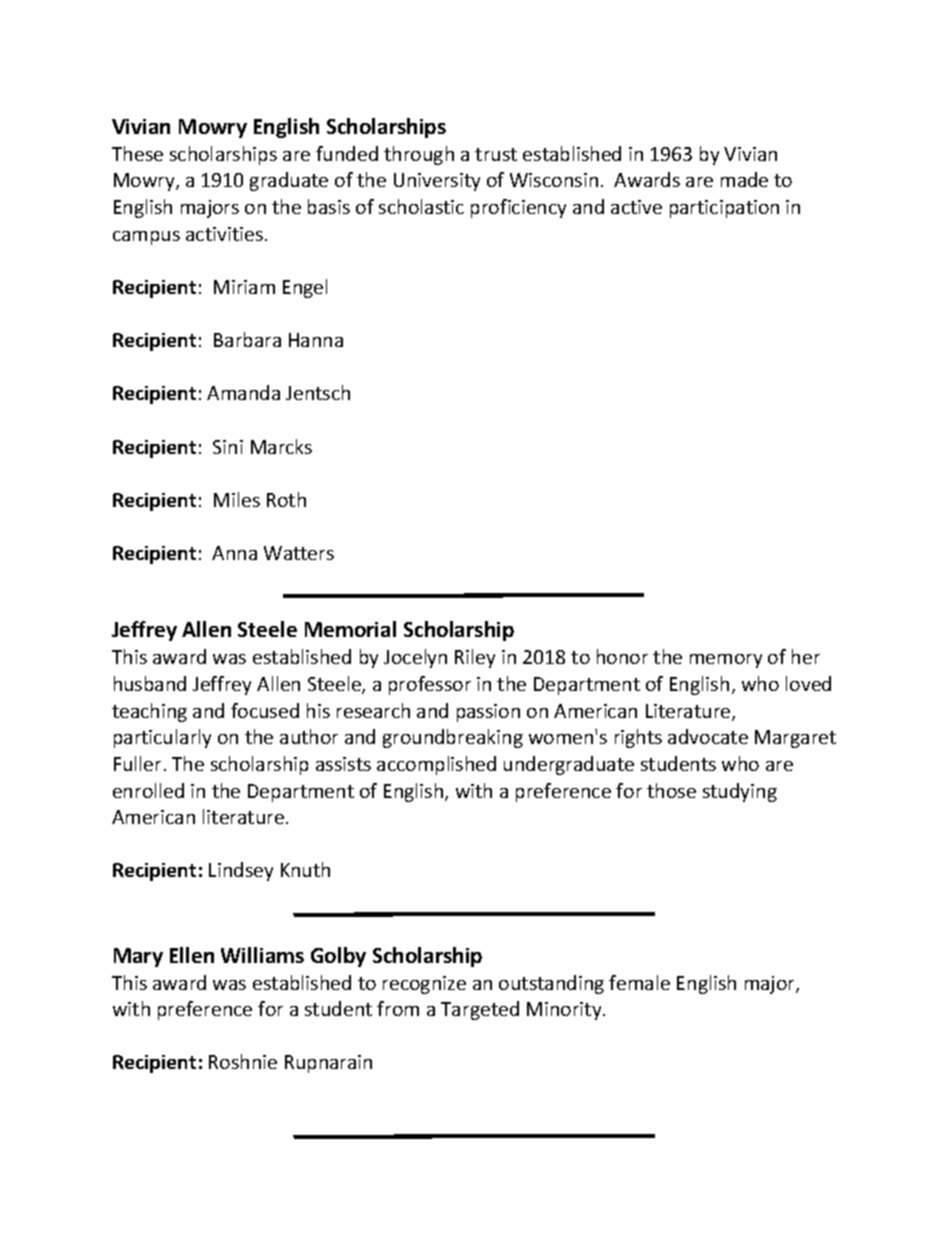 The height and width of the screenshot is (1233, 952). Describe the element at coordinates (237, 499) in the screenshot. I see `Miles` at that location.
